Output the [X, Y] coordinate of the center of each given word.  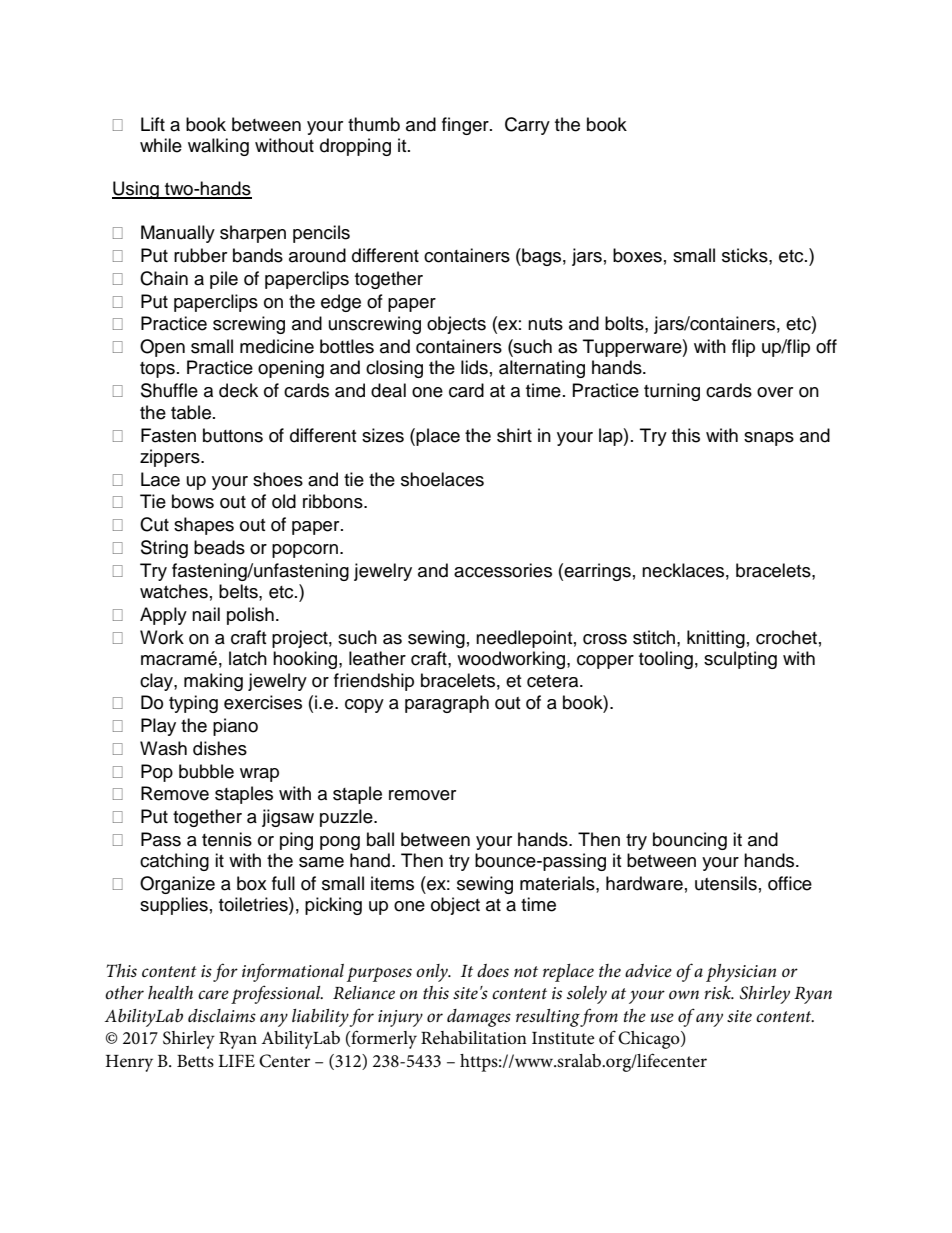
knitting [716, 639]
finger [466, 126]
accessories [503, 570]
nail [206, 614]
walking [218, 147]
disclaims [222, 1015]
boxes [637, 255]
